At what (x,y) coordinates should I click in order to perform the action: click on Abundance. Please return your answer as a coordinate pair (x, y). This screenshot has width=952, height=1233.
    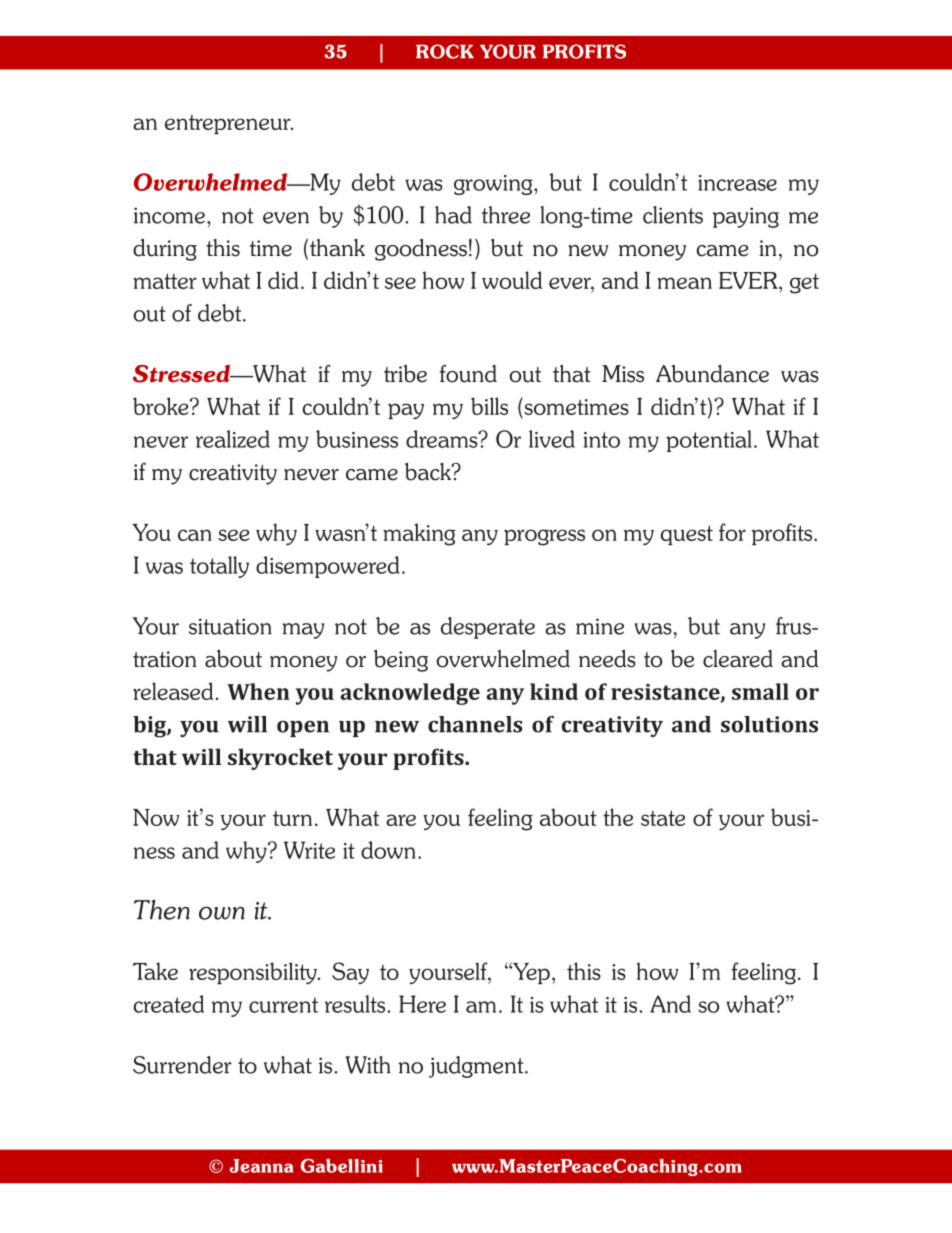
    Looking at the image, I should click on (712, 374).
